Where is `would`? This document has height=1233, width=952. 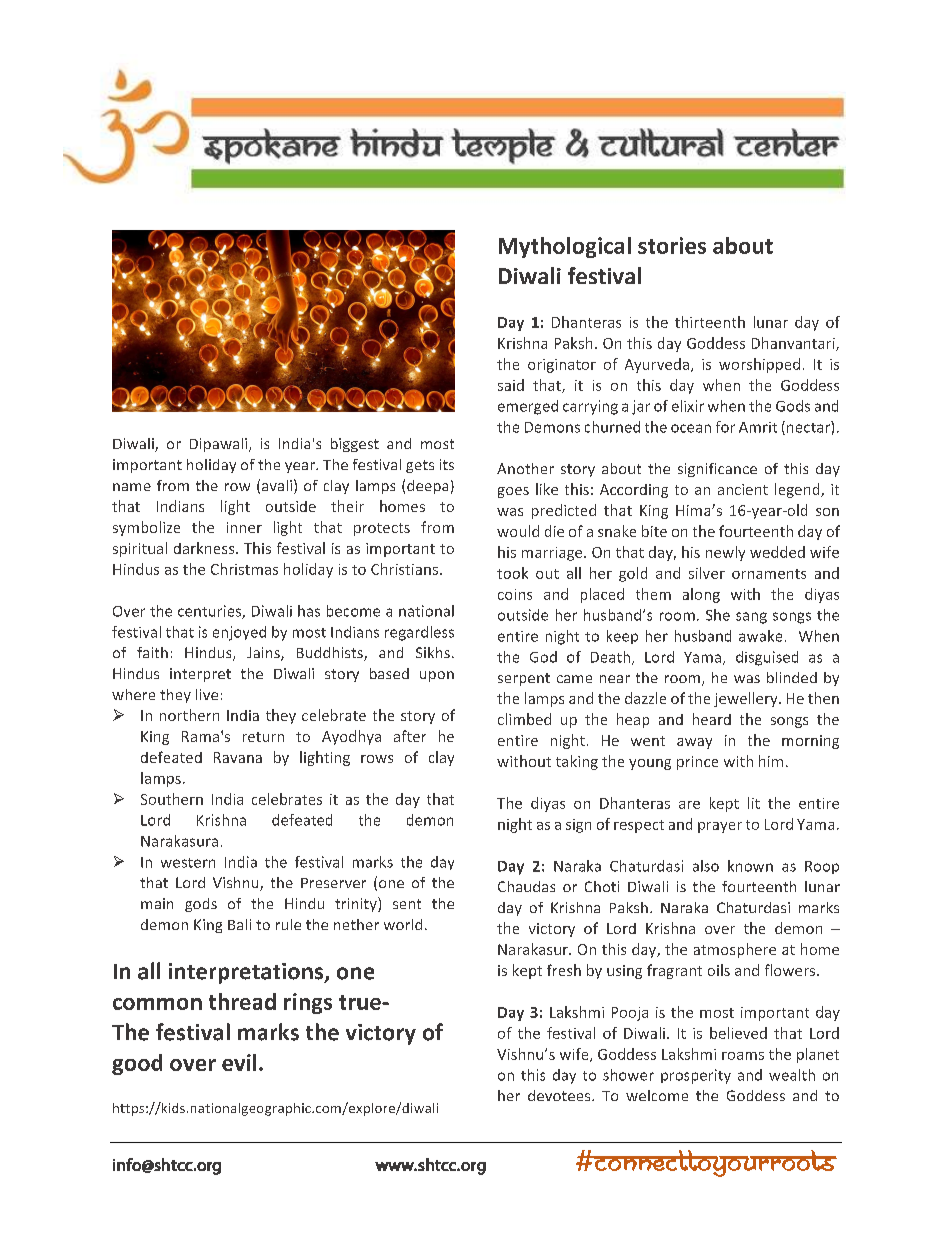
would is located at coordinates (518, 531).
